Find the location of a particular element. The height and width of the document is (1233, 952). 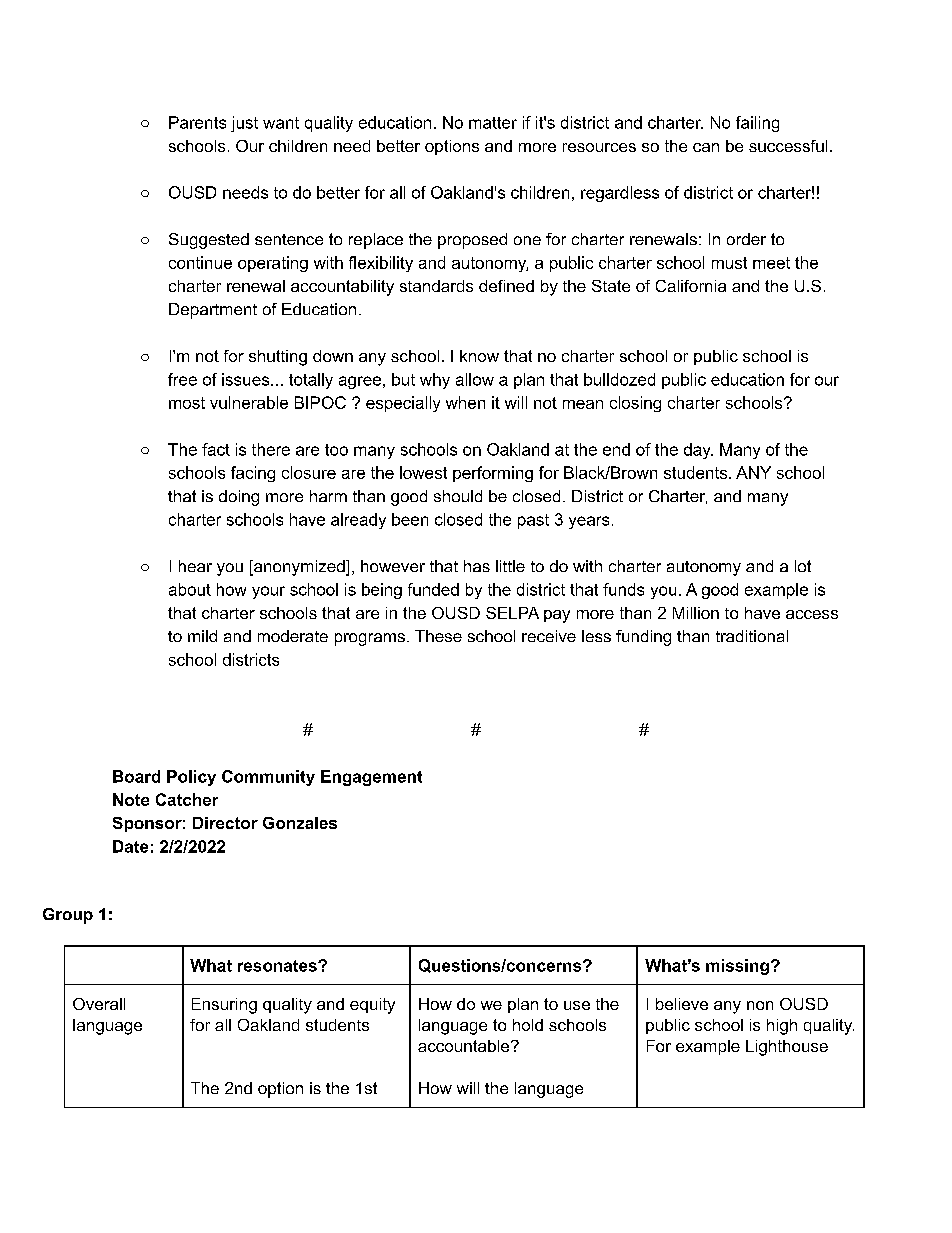

traditional is located at coordinates (752, 636).
